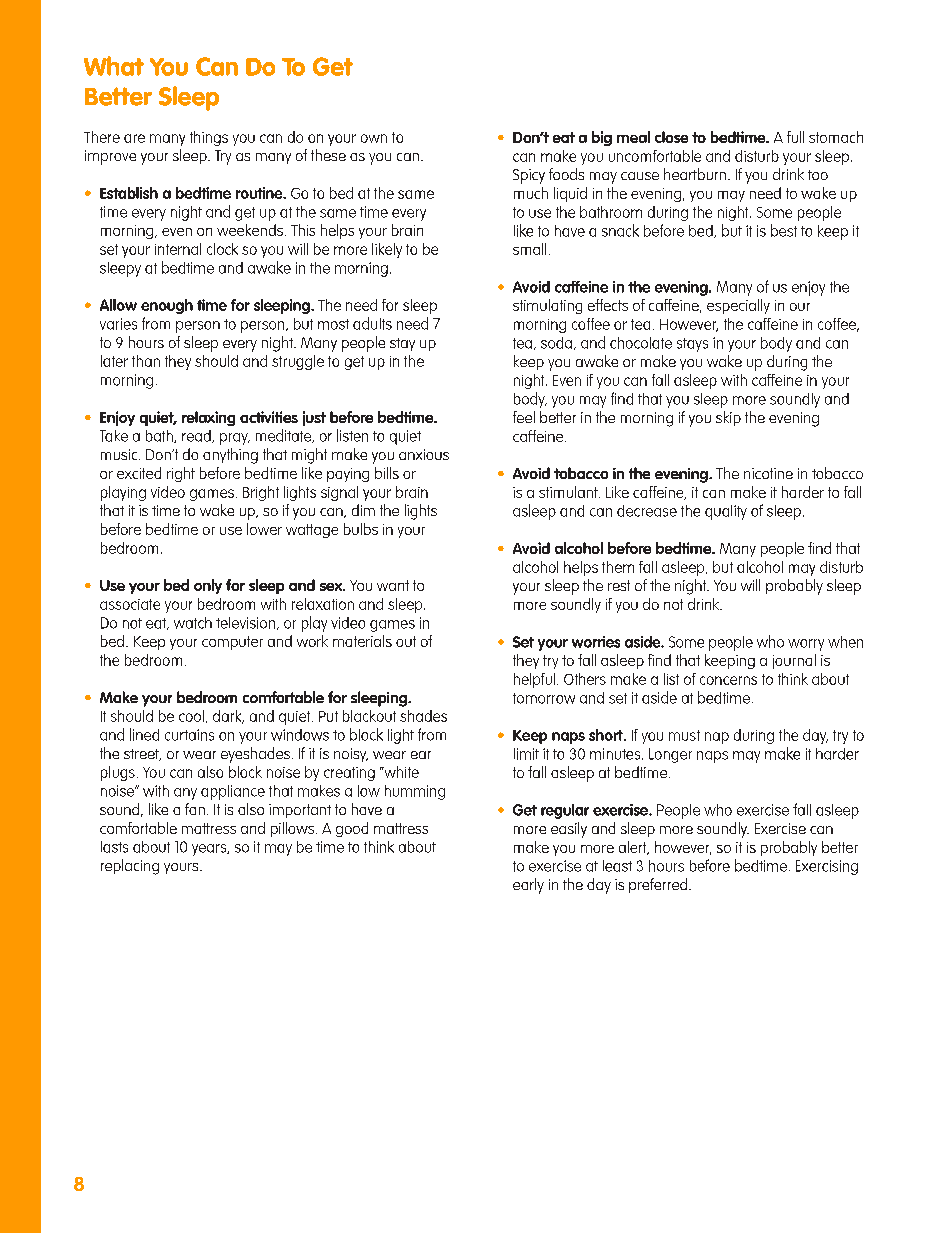 The width and height of the screenshot is (952, 1233). What do you see at coordinates (528, 886) in the screenshot?
I see `early` at bounding box center [528, 886].
